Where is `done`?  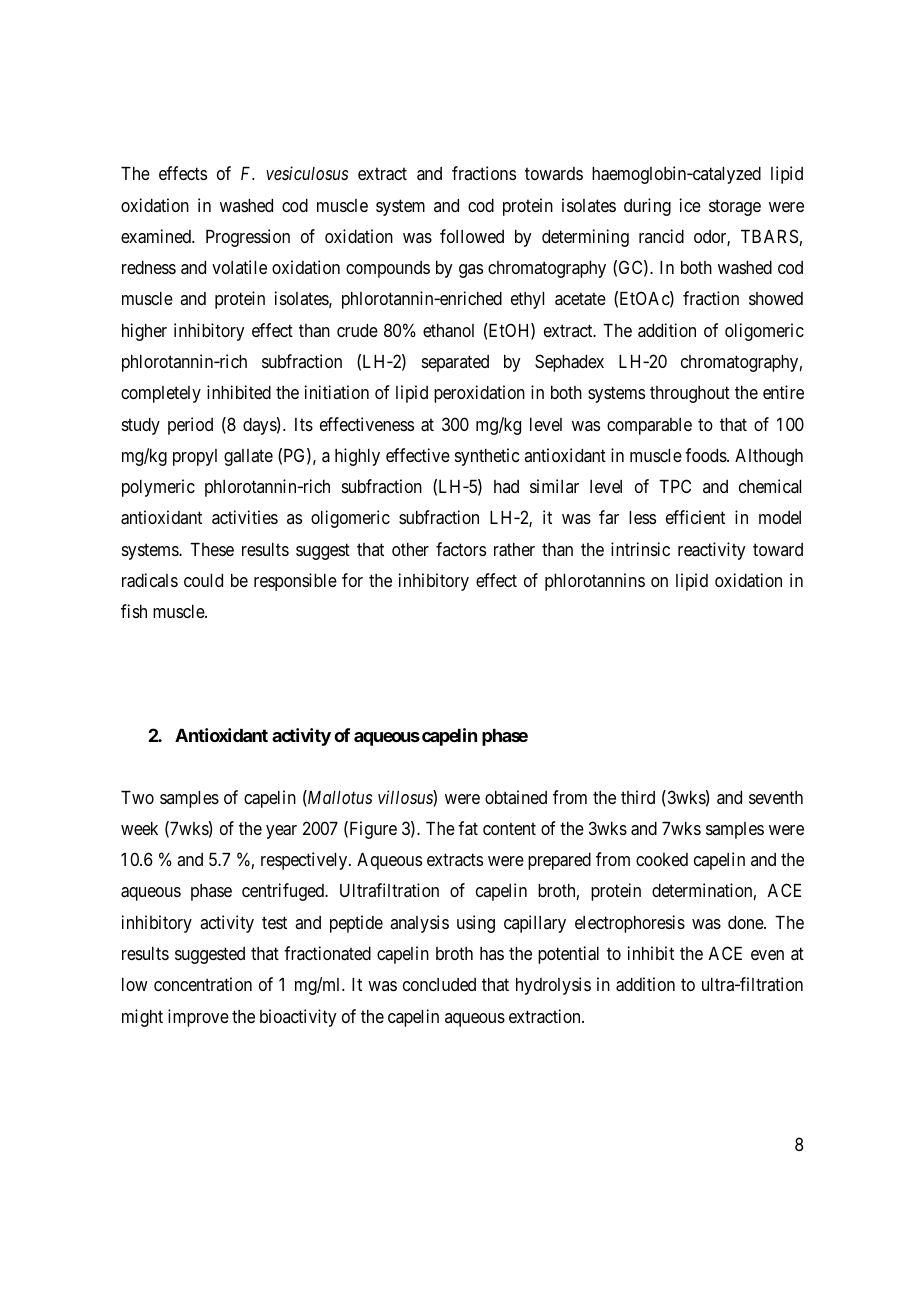 done is located at coordinates (746, 922).
